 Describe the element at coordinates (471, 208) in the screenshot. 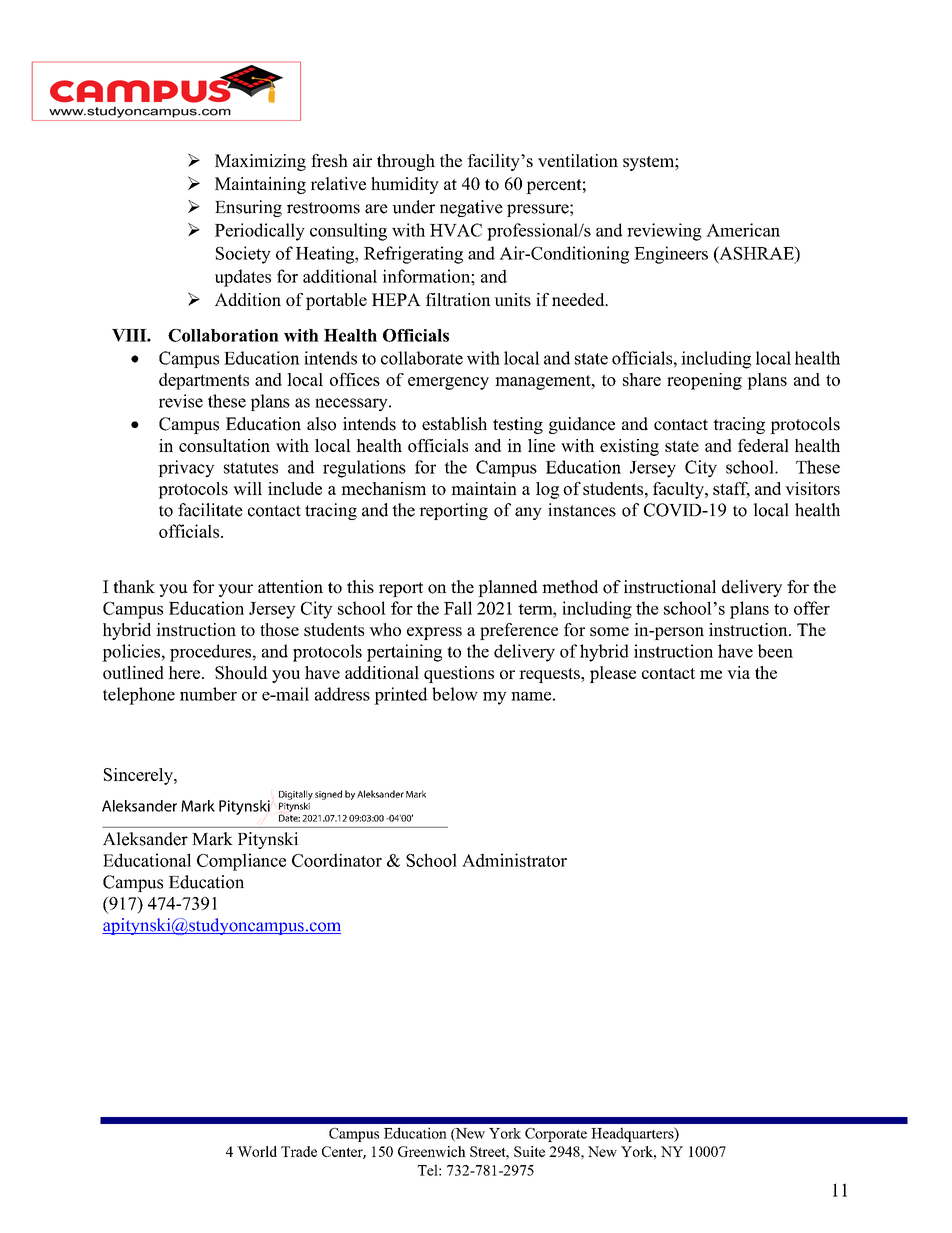

I see `negative` at that location.
